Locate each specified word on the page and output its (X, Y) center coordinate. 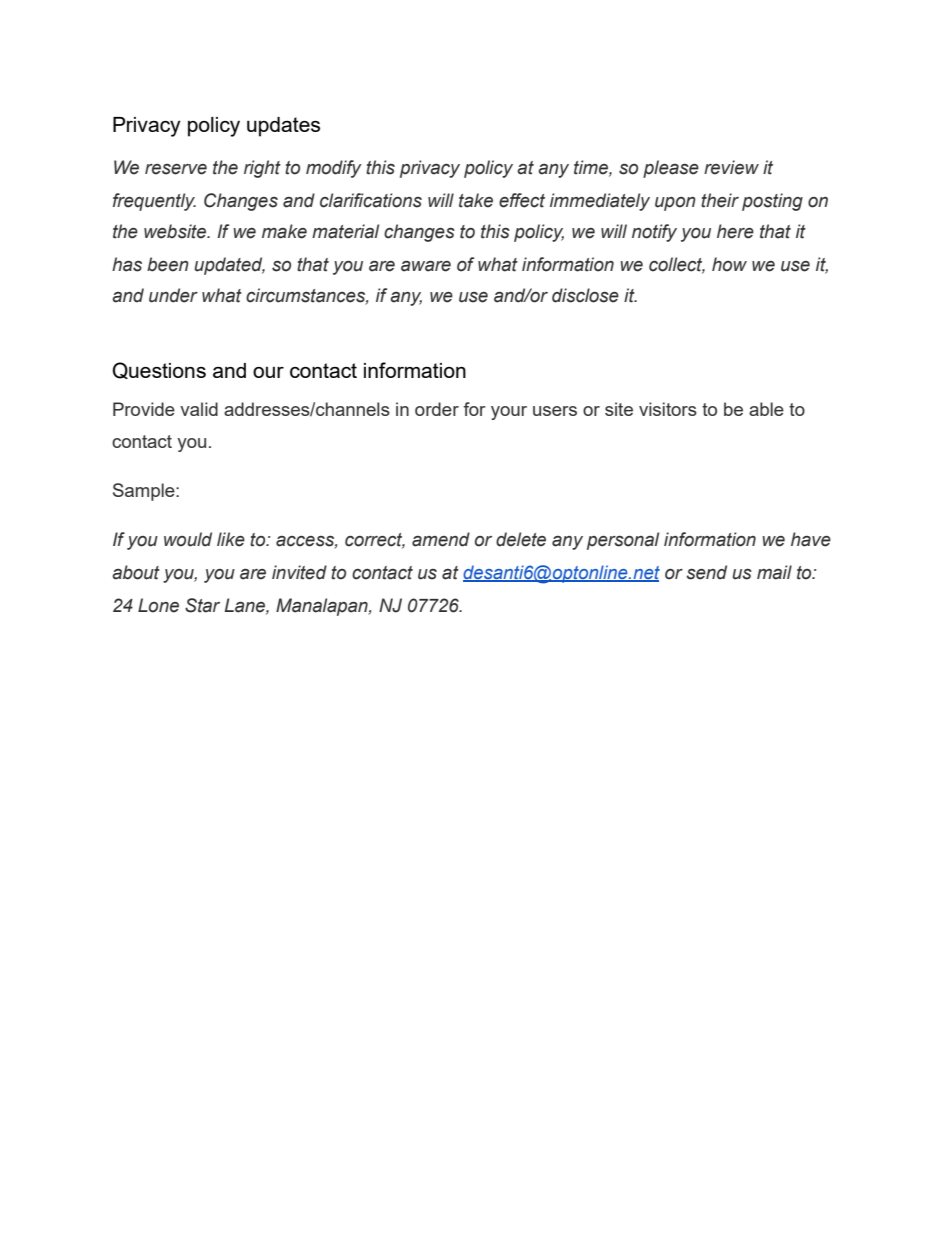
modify (334, 169)
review (731, 167)
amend (441, 539)
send (706, 572)
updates (283, 127)
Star (202, 605)
